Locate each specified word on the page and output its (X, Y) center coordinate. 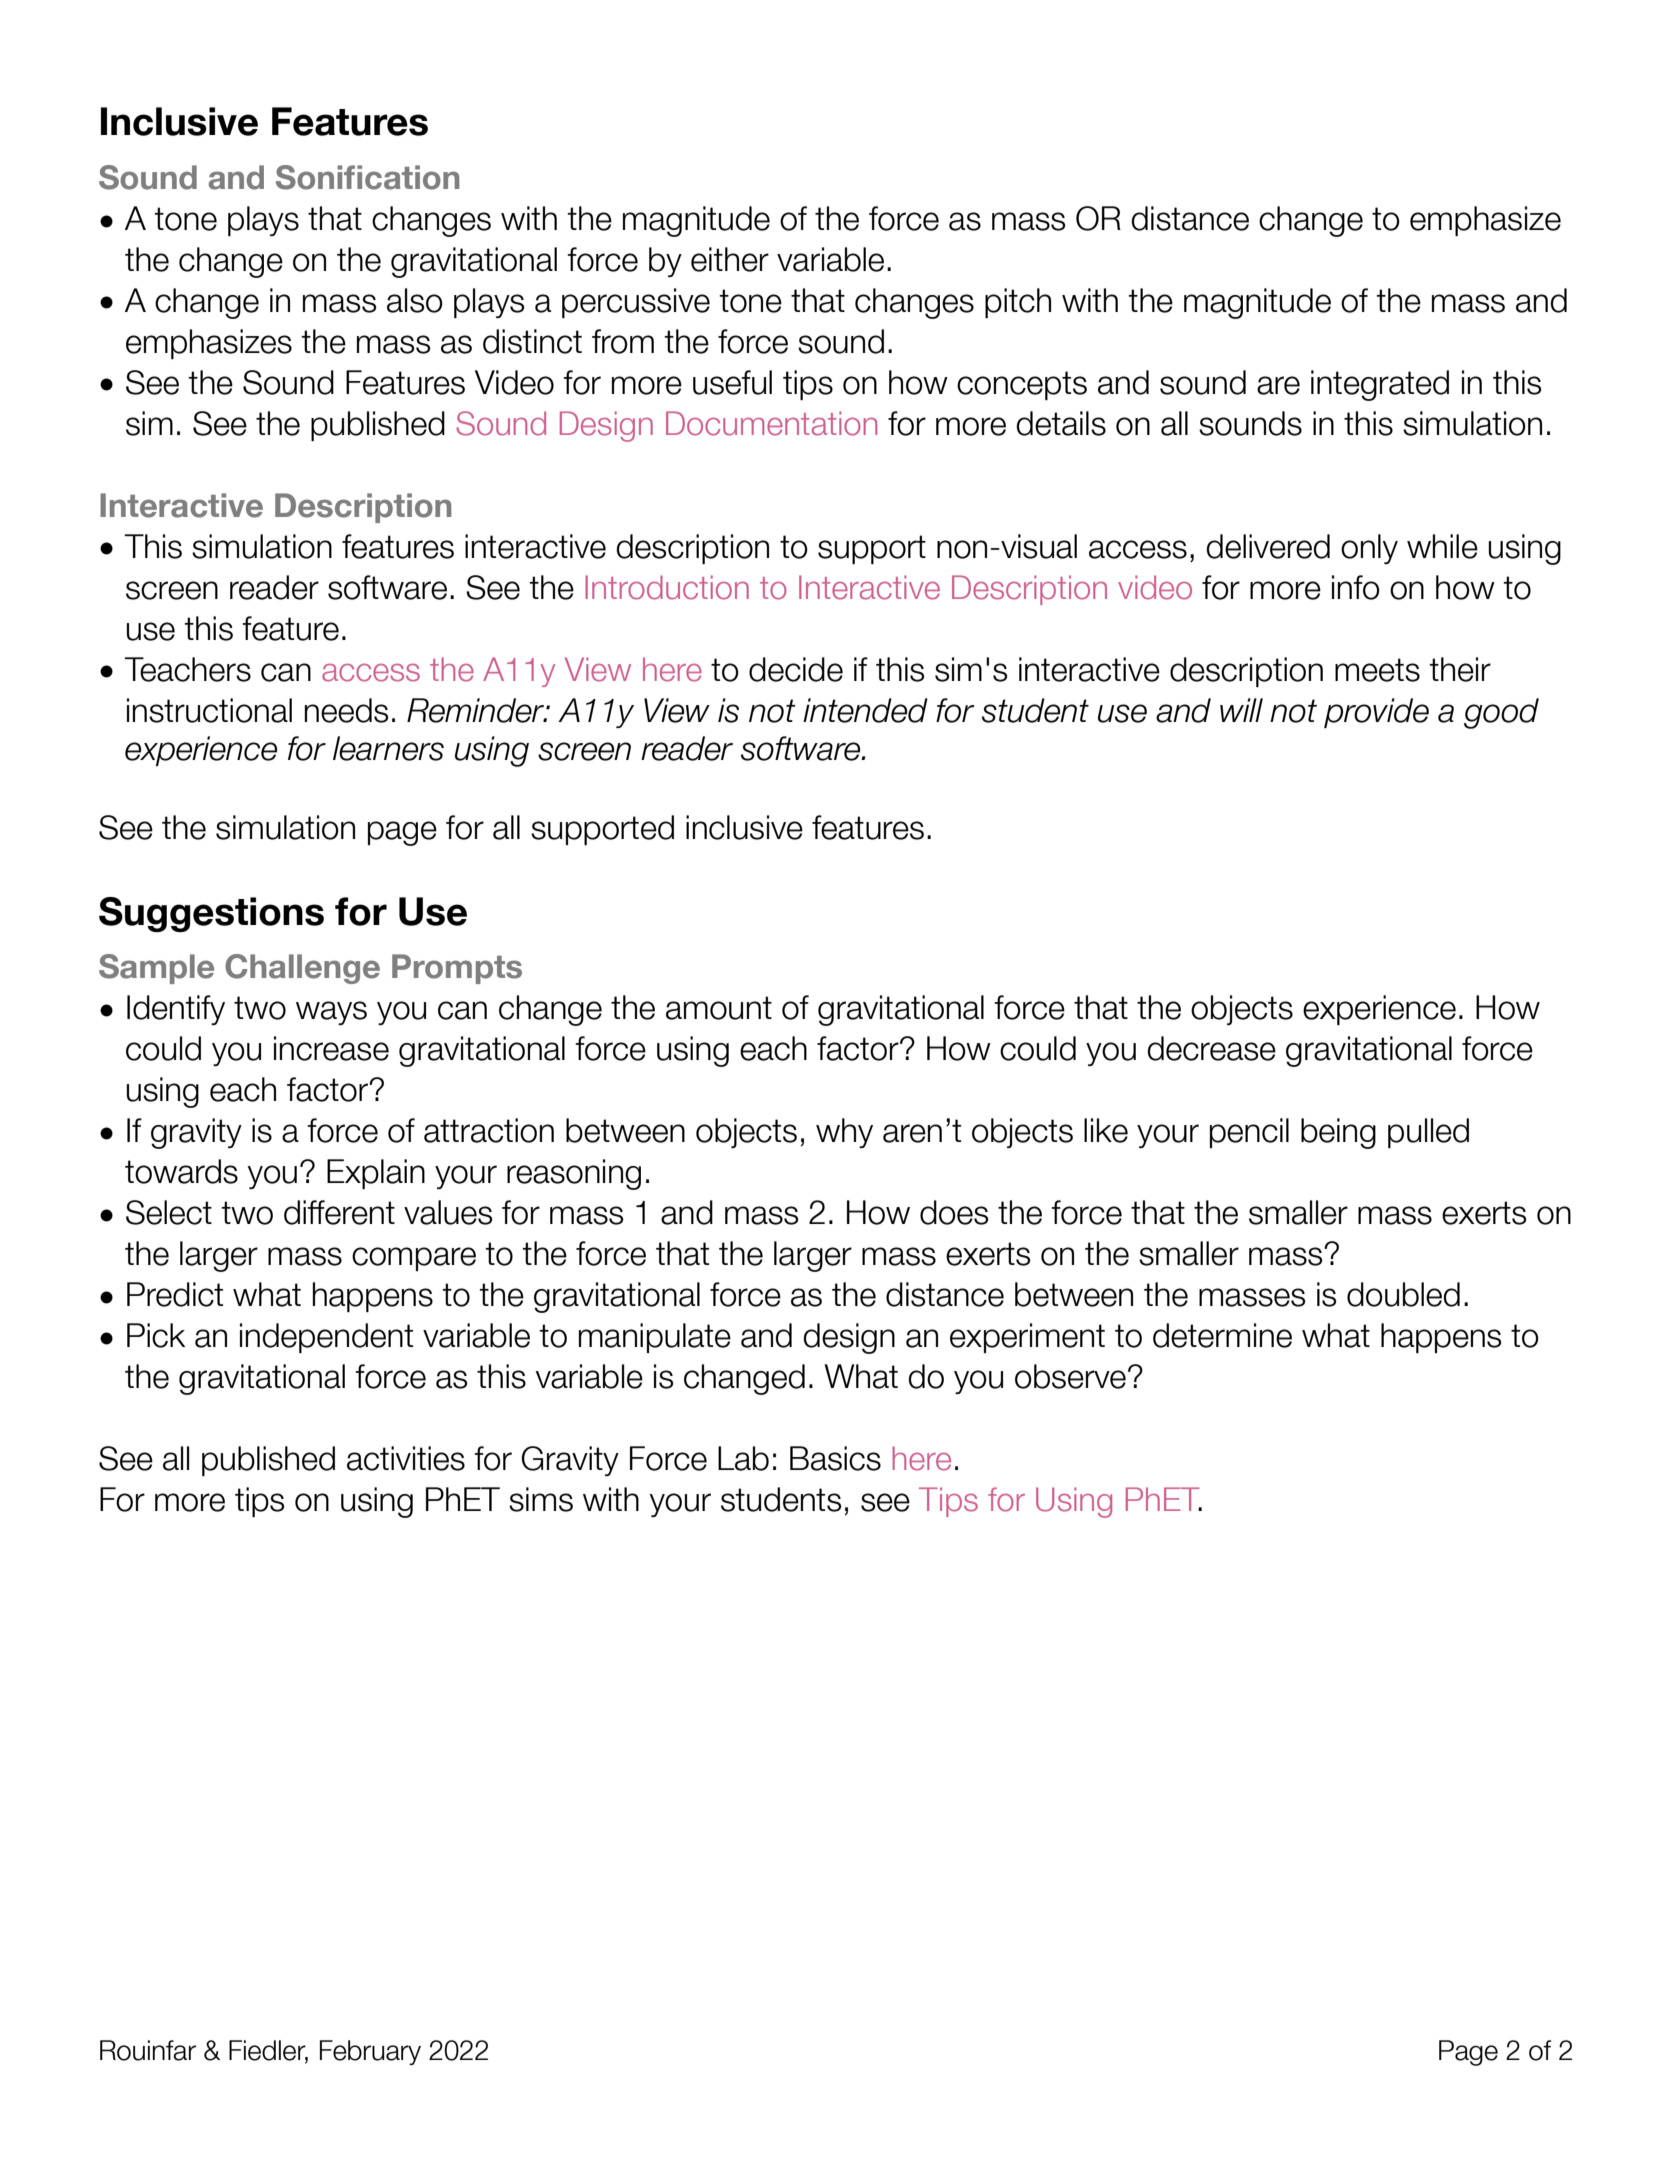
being (1338, 1133)
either (730, 259)
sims (541, 1499)
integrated (1380, 385)
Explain (376, 1174)
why (844, 1133)
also (415, 300)
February (370, 2052)
